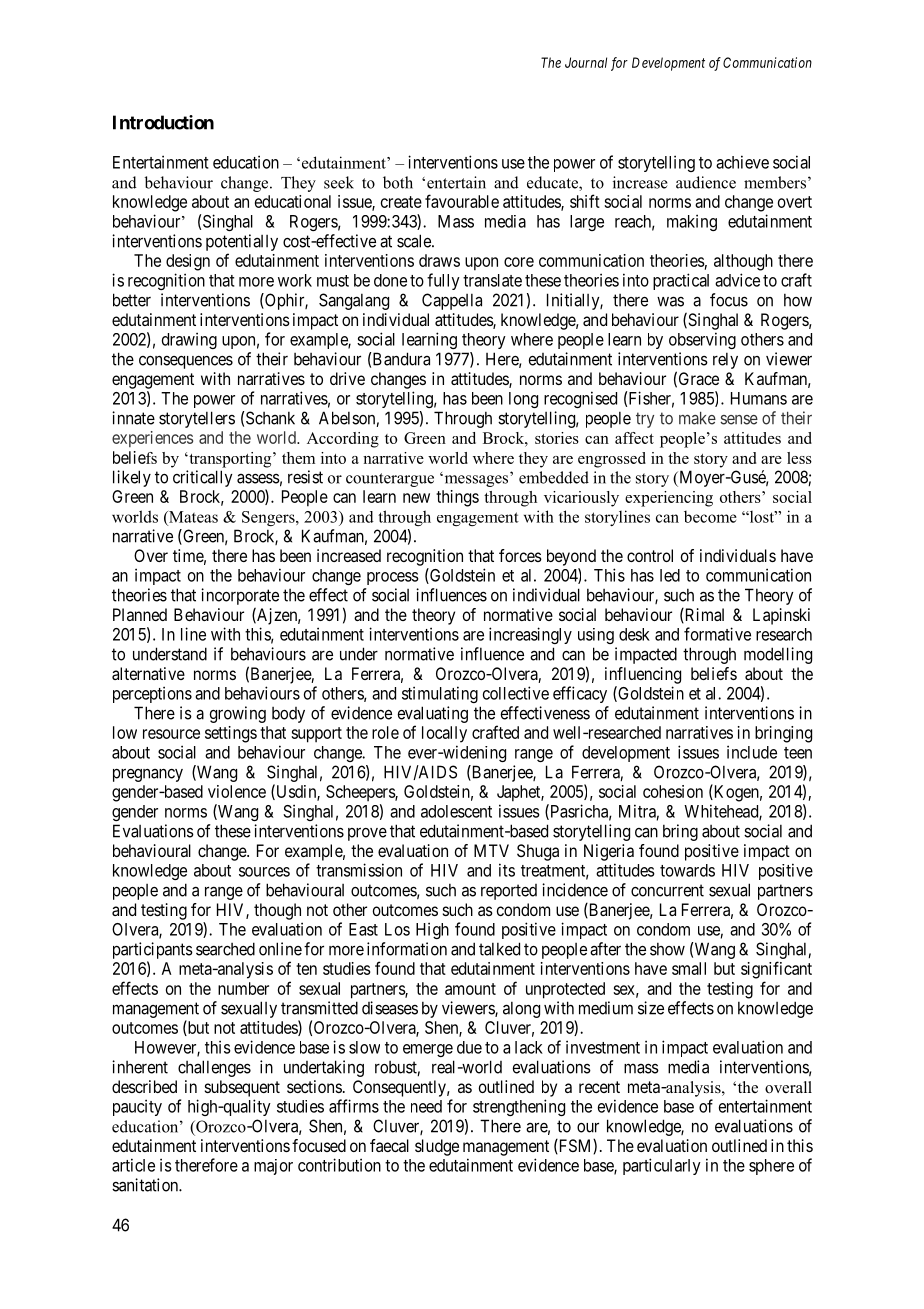  What do you see at coordinates (491, 850) in the document?
I see `MTV` at bounding box center [491, 850].
